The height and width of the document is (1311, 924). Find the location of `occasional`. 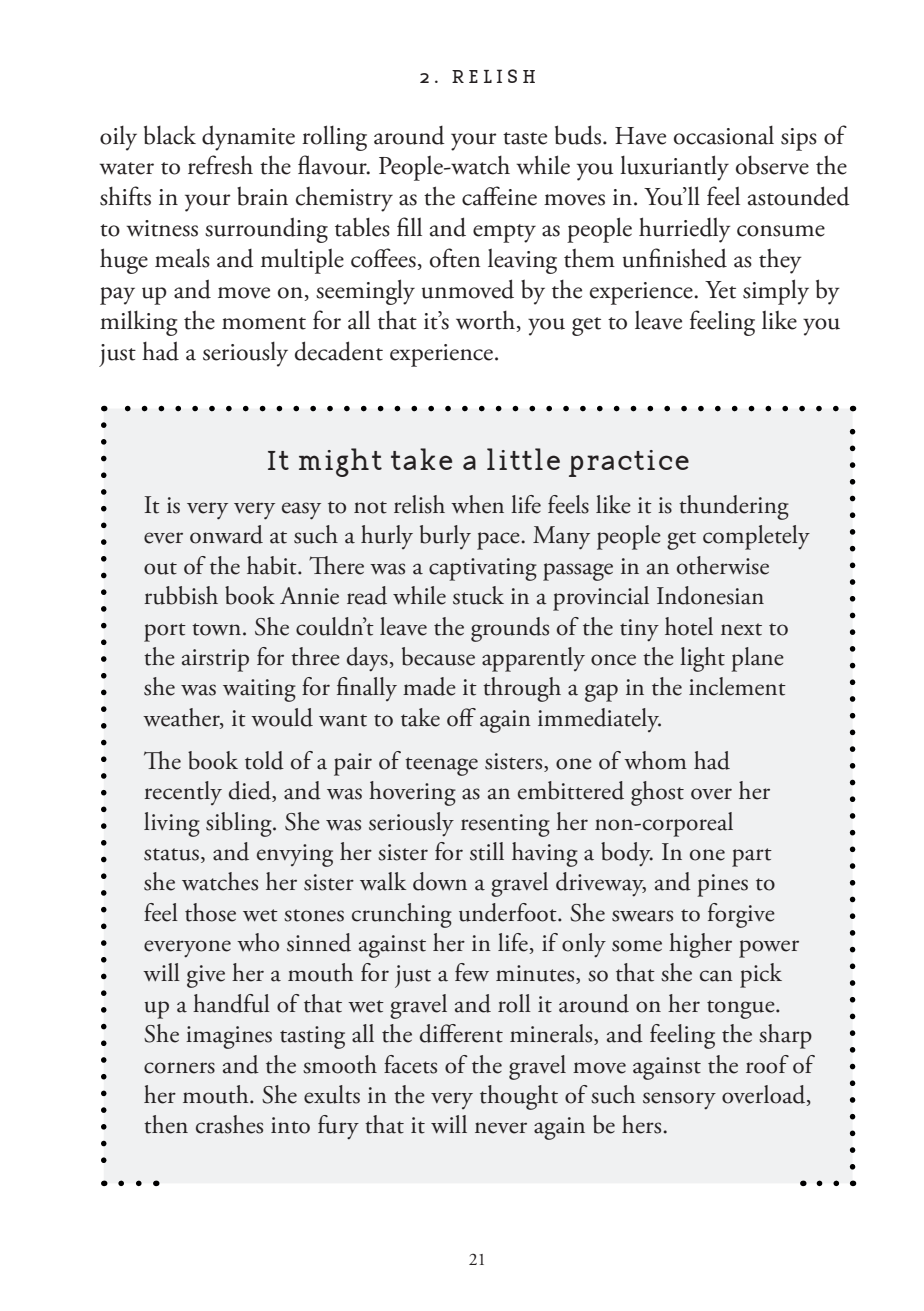

occasional is located at coordinates (724, 135).
